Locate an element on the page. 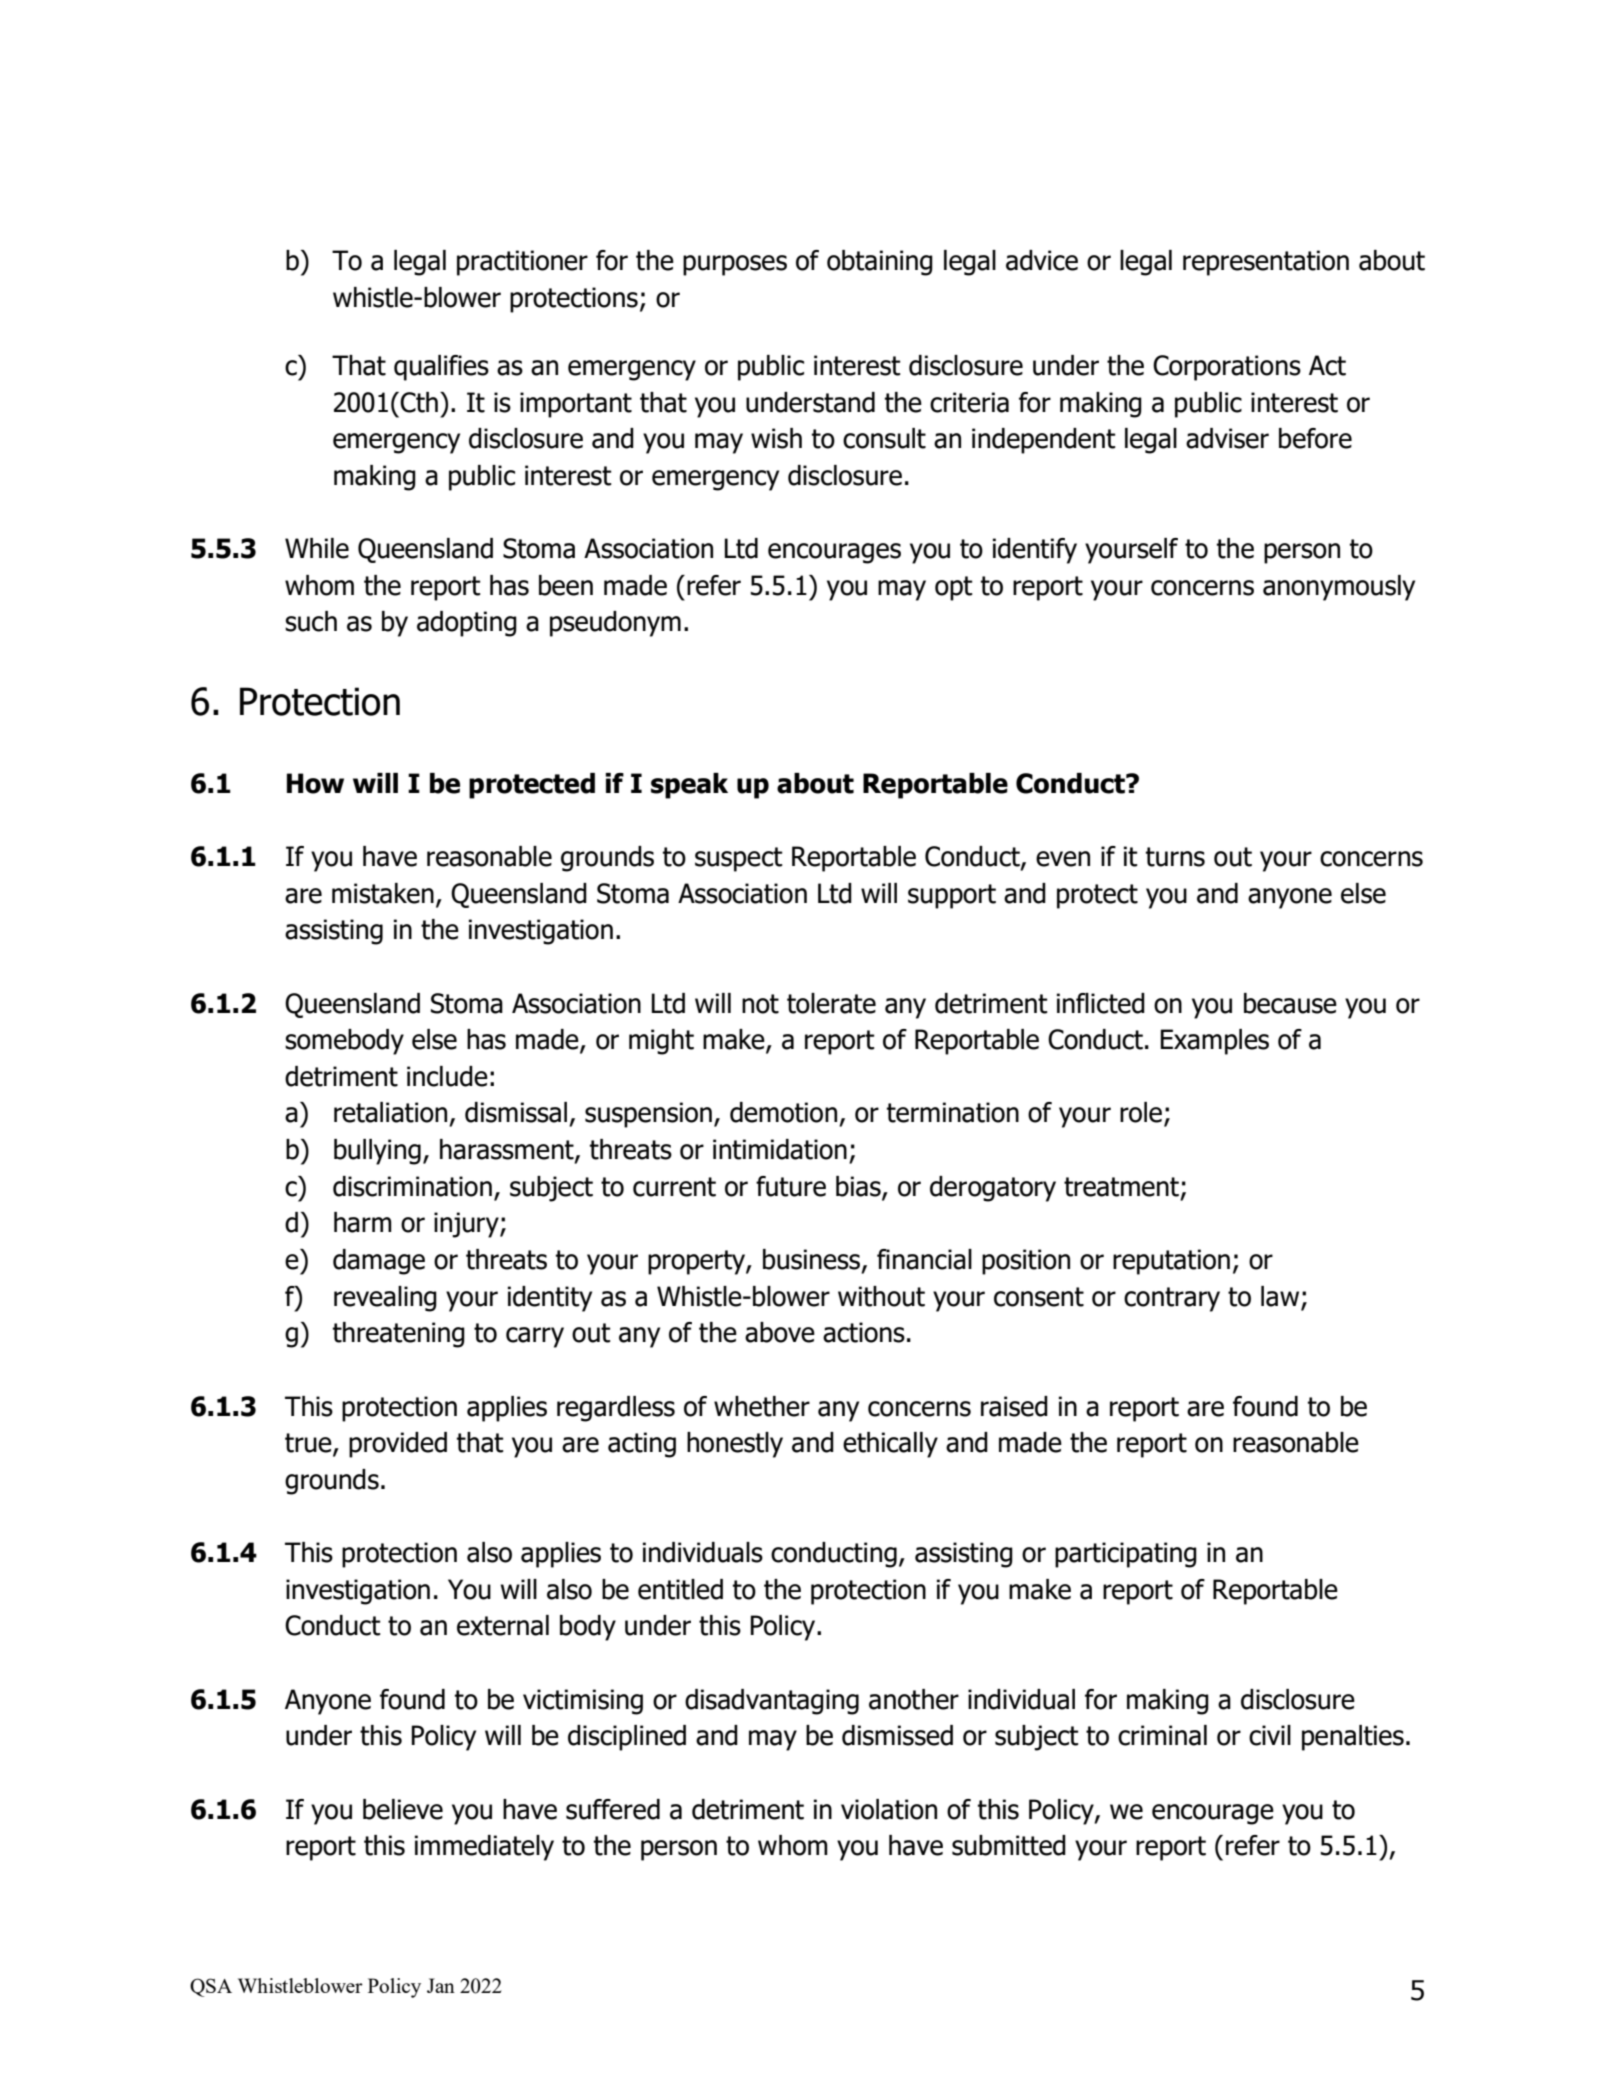 Image resolution: width=1616 pixels, height=2091 pixels. participating is located at coordinates (1126, 1555).
